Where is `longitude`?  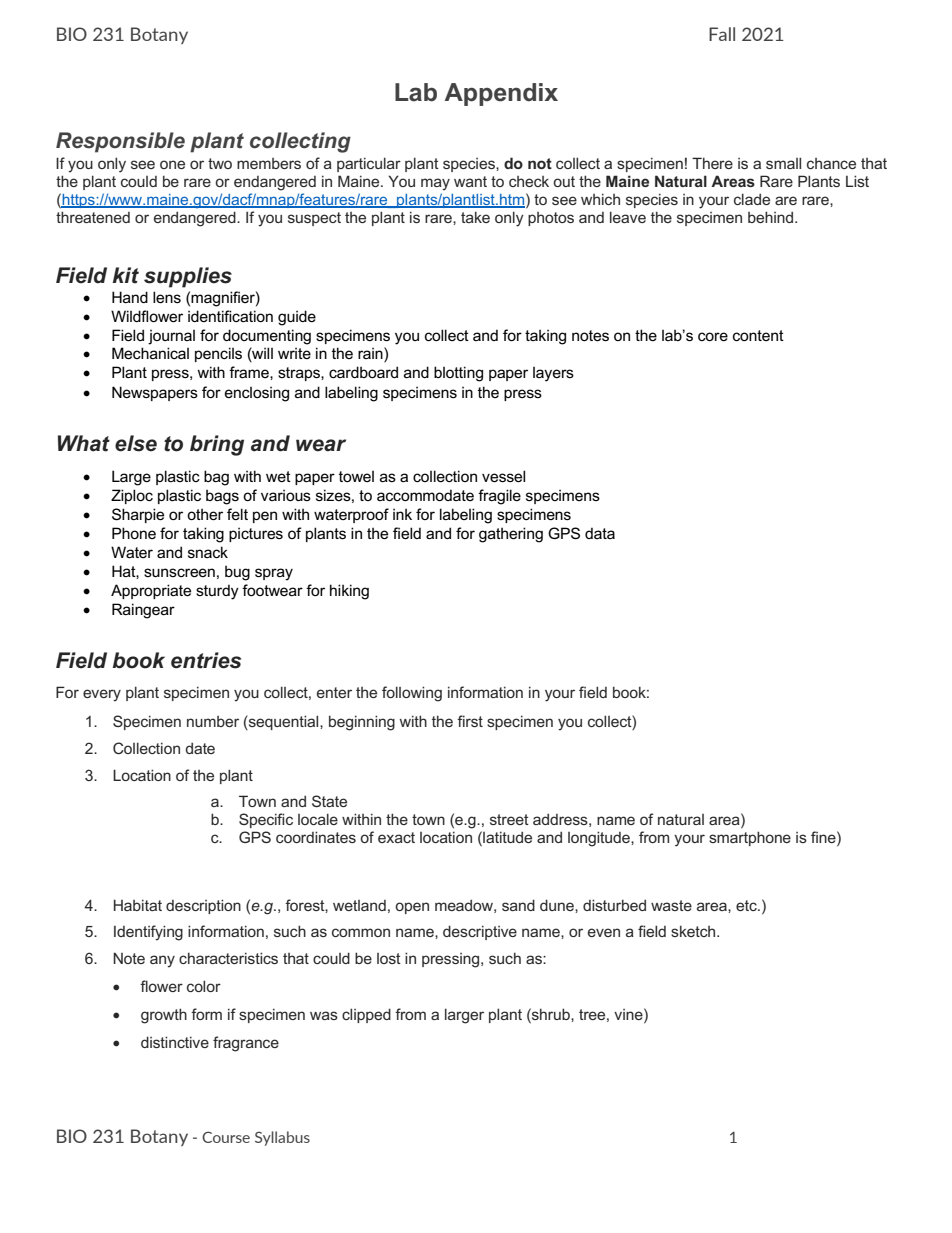
longitude is located at coordinates (600, 839).
